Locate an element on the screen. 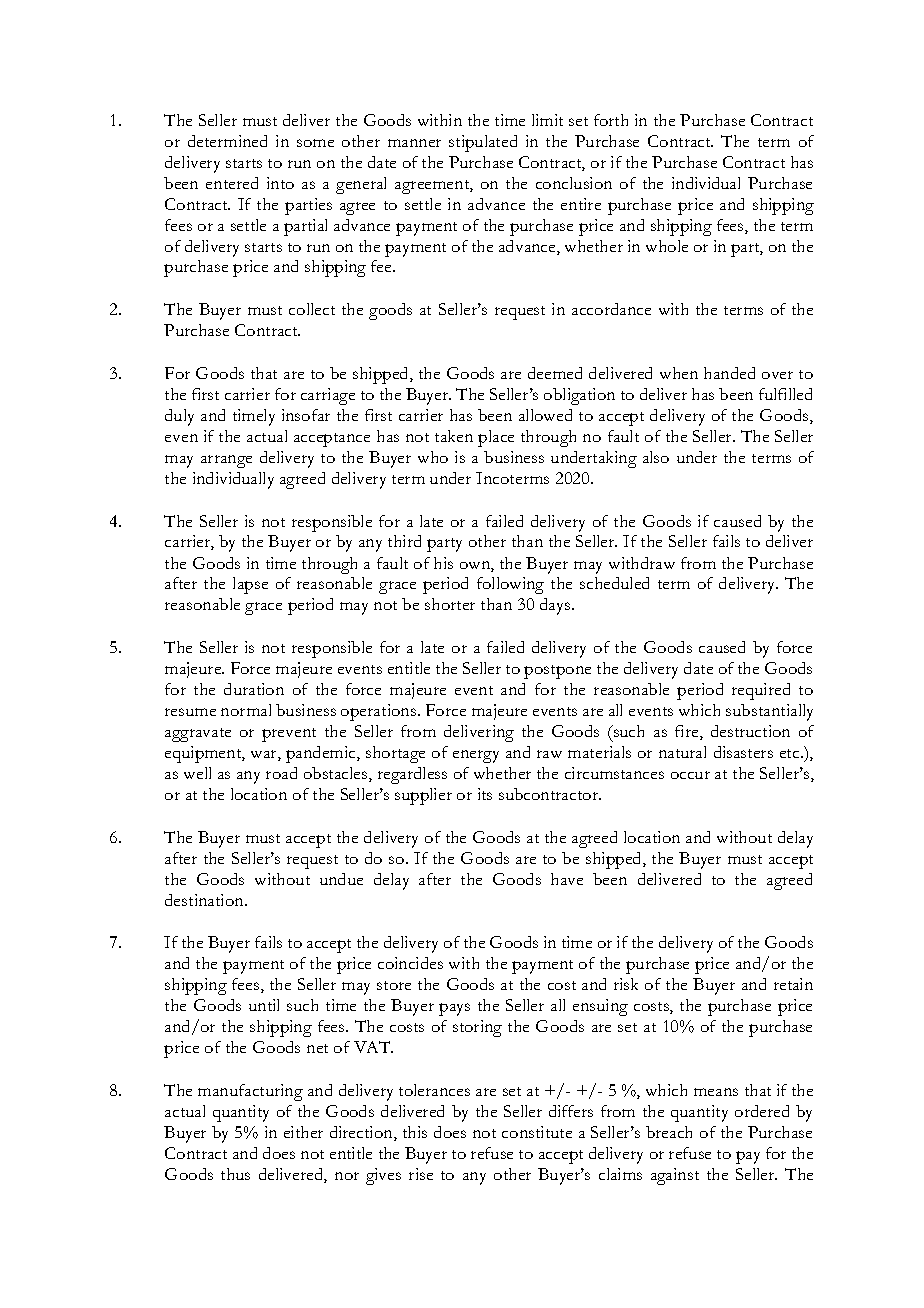 Image resolution: width=924 pixels, height=1308 pixels. insofar is located at coordinates (306, 415).
